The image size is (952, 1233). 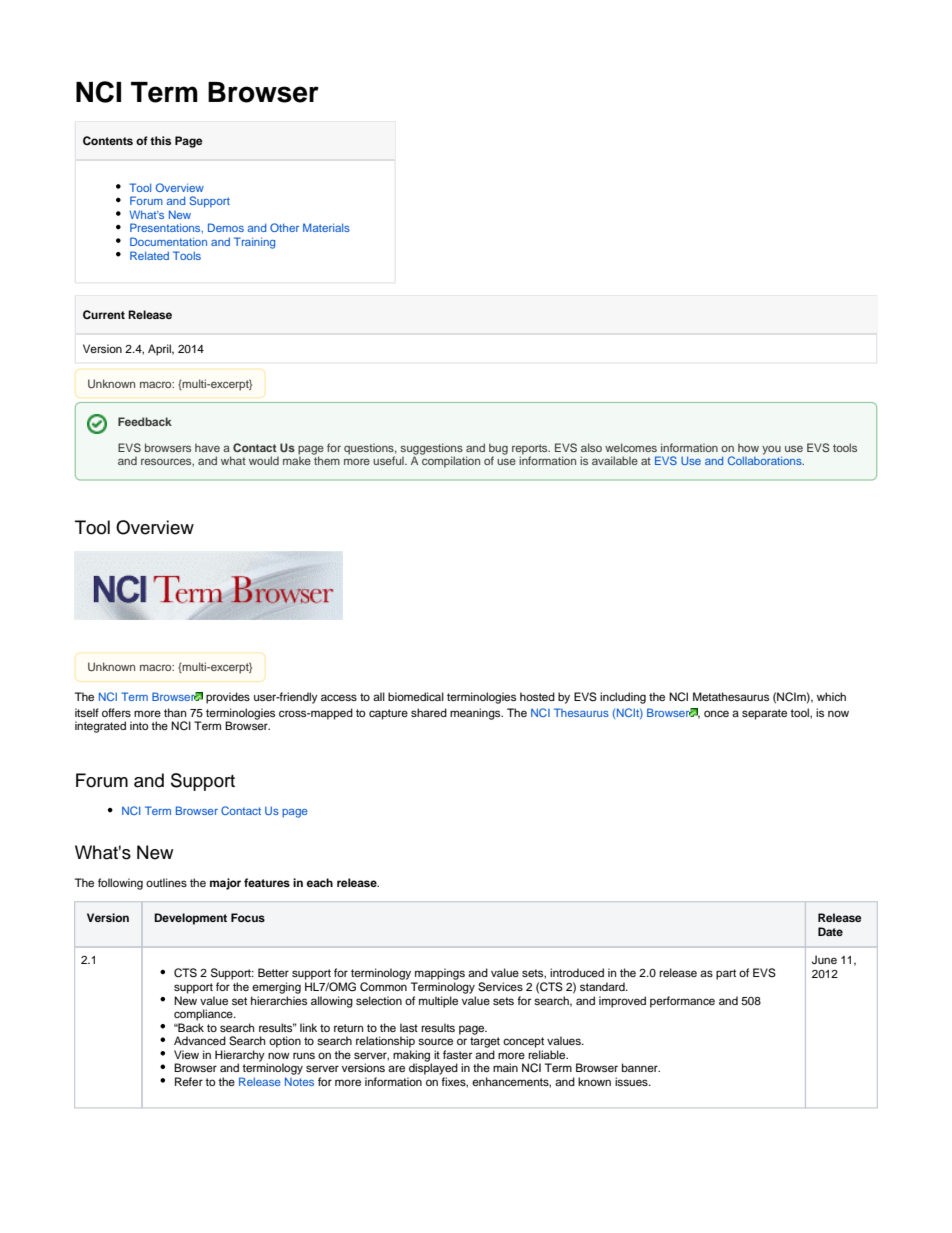 What do you see at coordinates (476, 714) in the image?
I see `meanings` at bounding box center [476, 714].
